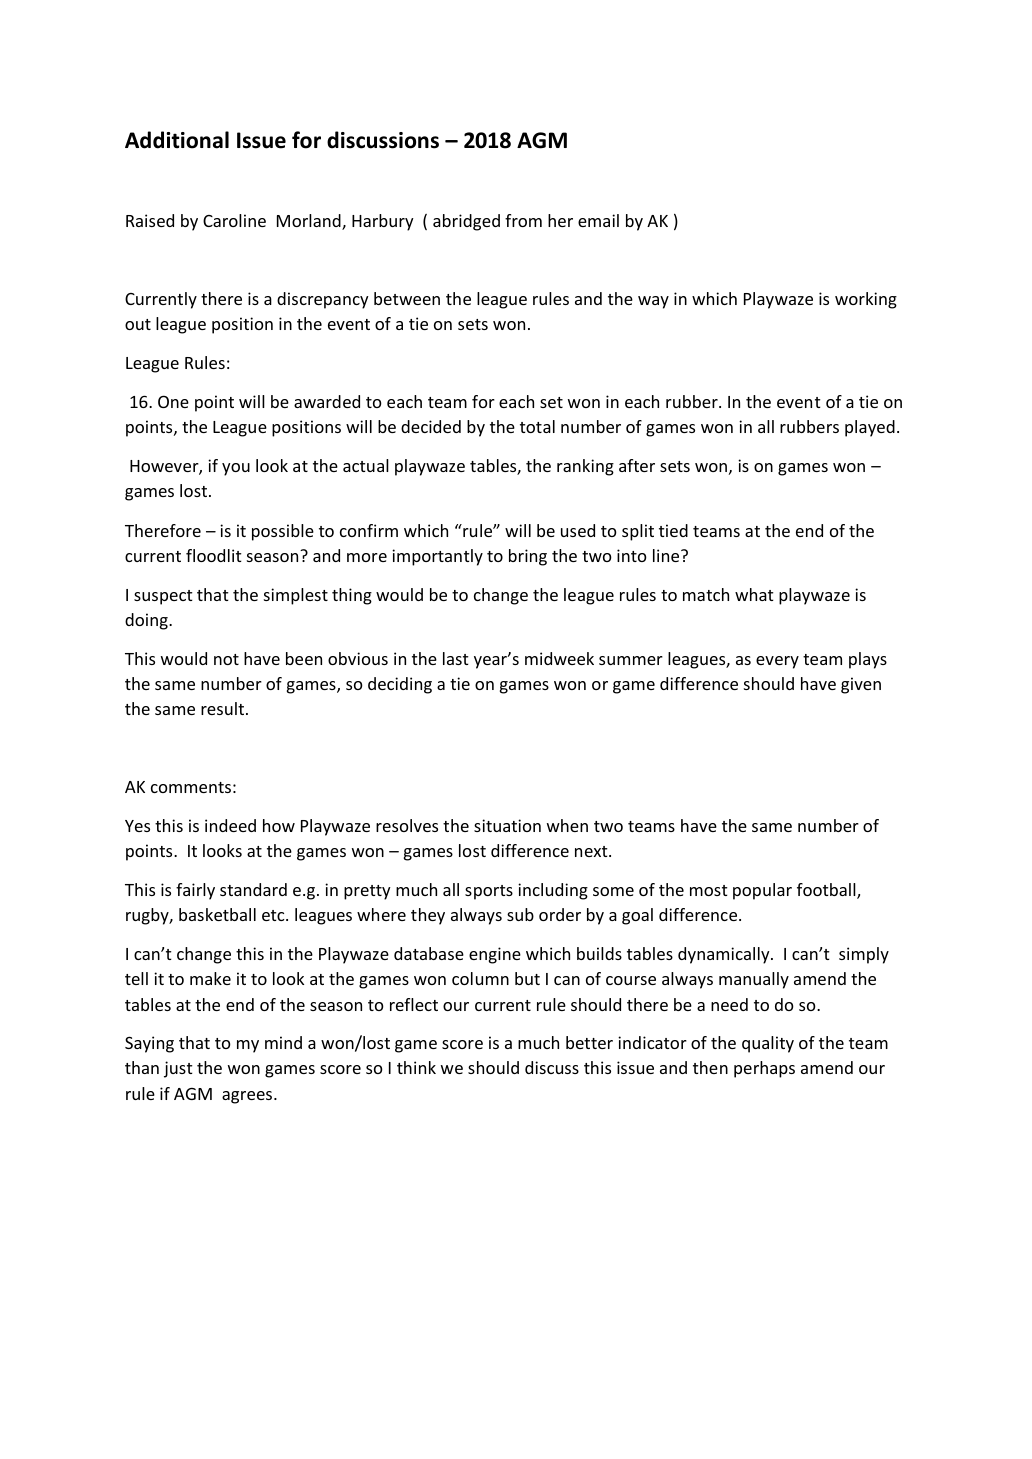 This screenshot has width=1032, height=1459. Describe the element at coordinates (177, 140) in the screenshot. I see `Additional` at that location.
